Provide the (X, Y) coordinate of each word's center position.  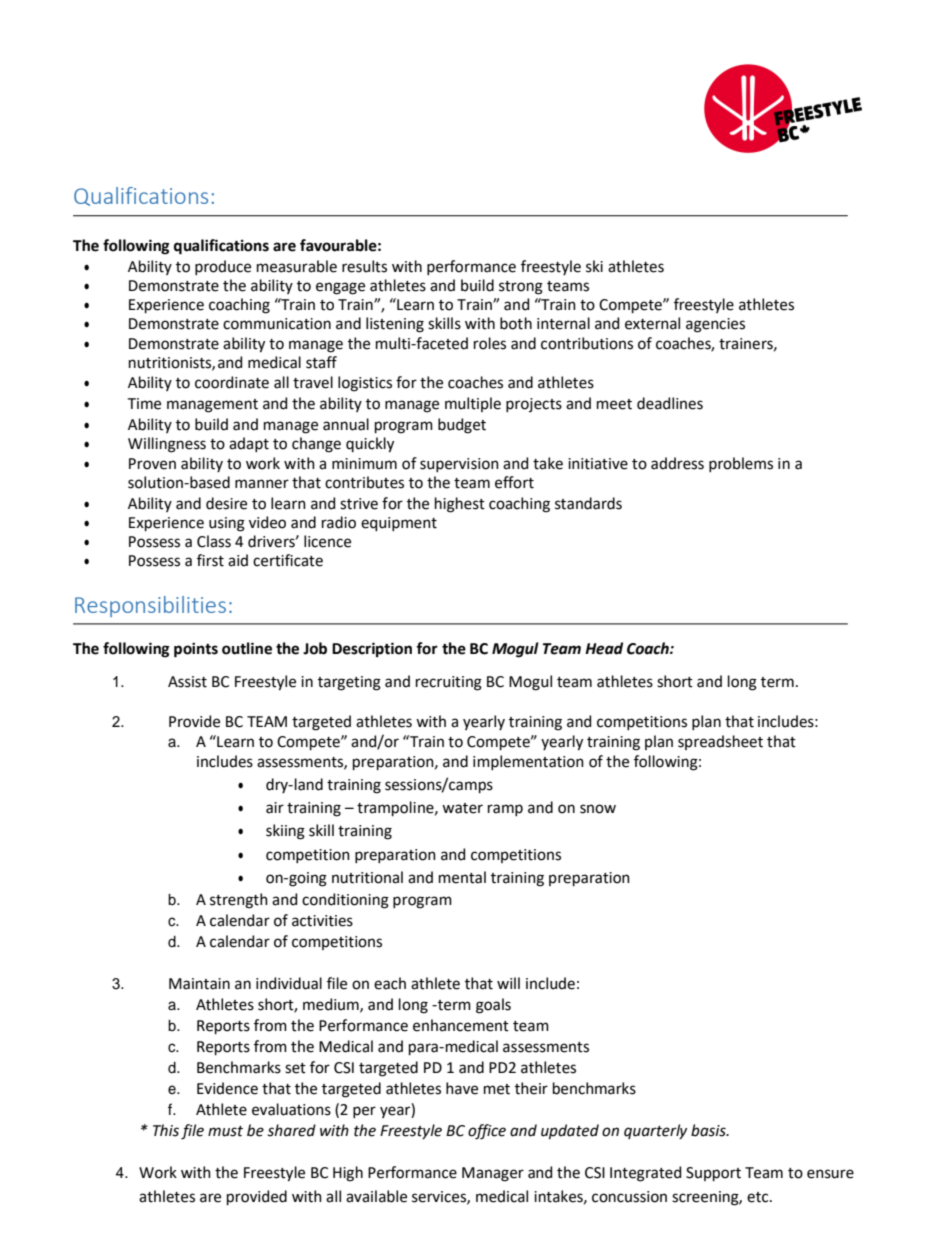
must (225, 1131)
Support (713, 1174)
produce (223, 267)
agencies (715, 325)
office (487, 1132)
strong (521, 288)
